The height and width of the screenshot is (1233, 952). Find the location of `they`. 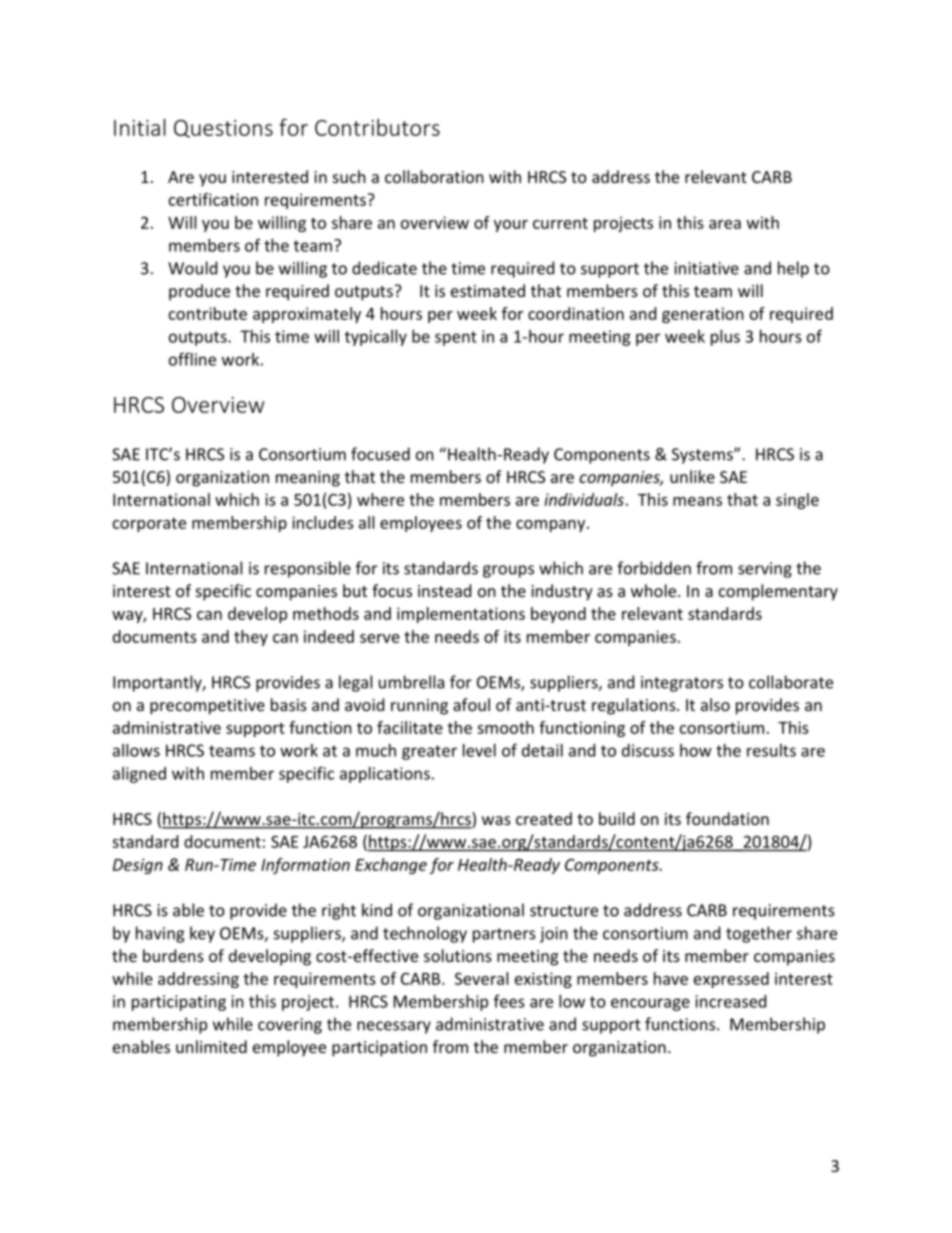

they is located at coordinates (251, 638).
